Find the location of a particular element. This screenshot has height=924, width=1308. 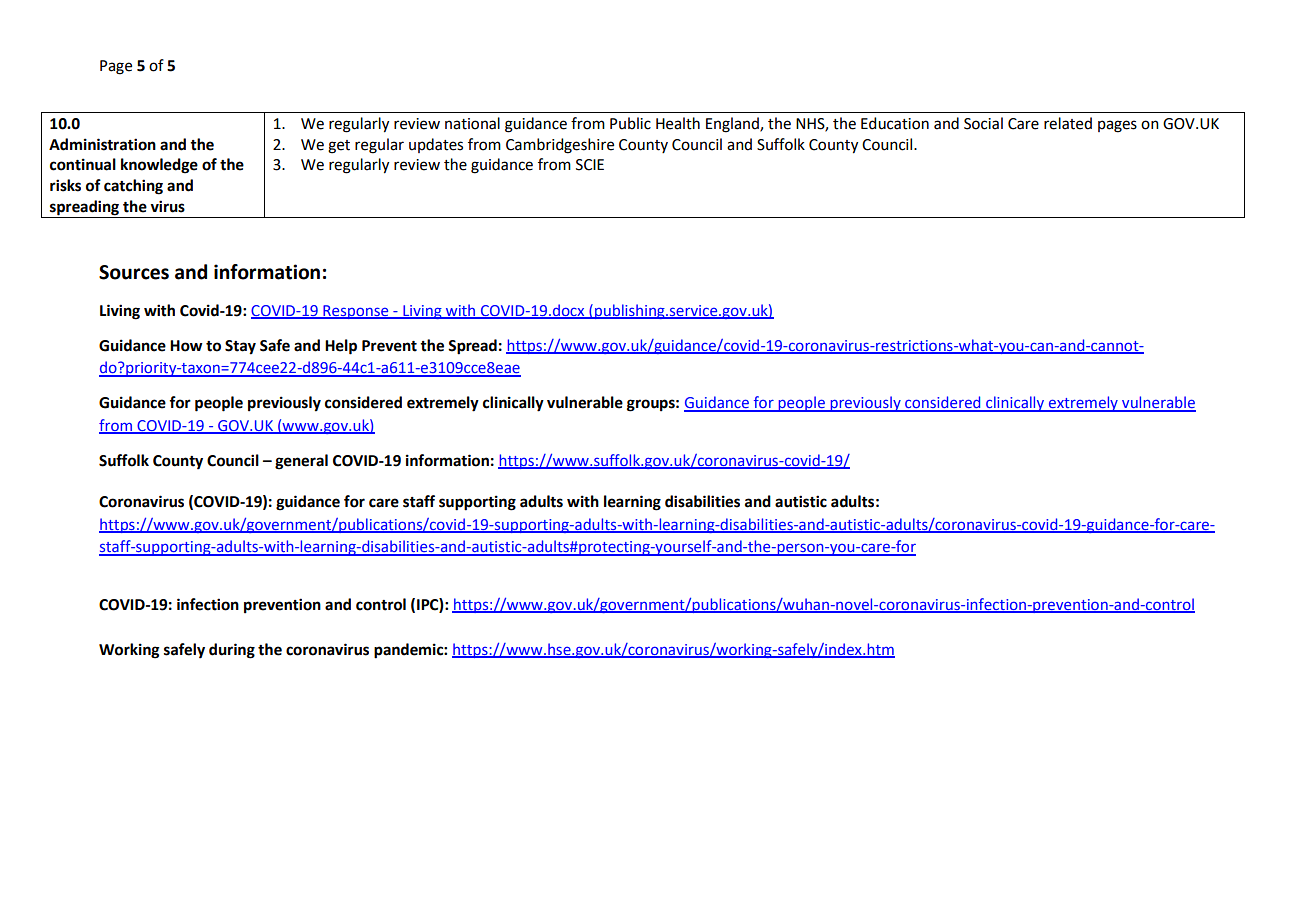

Administration is located at coordinates (102, 144).
